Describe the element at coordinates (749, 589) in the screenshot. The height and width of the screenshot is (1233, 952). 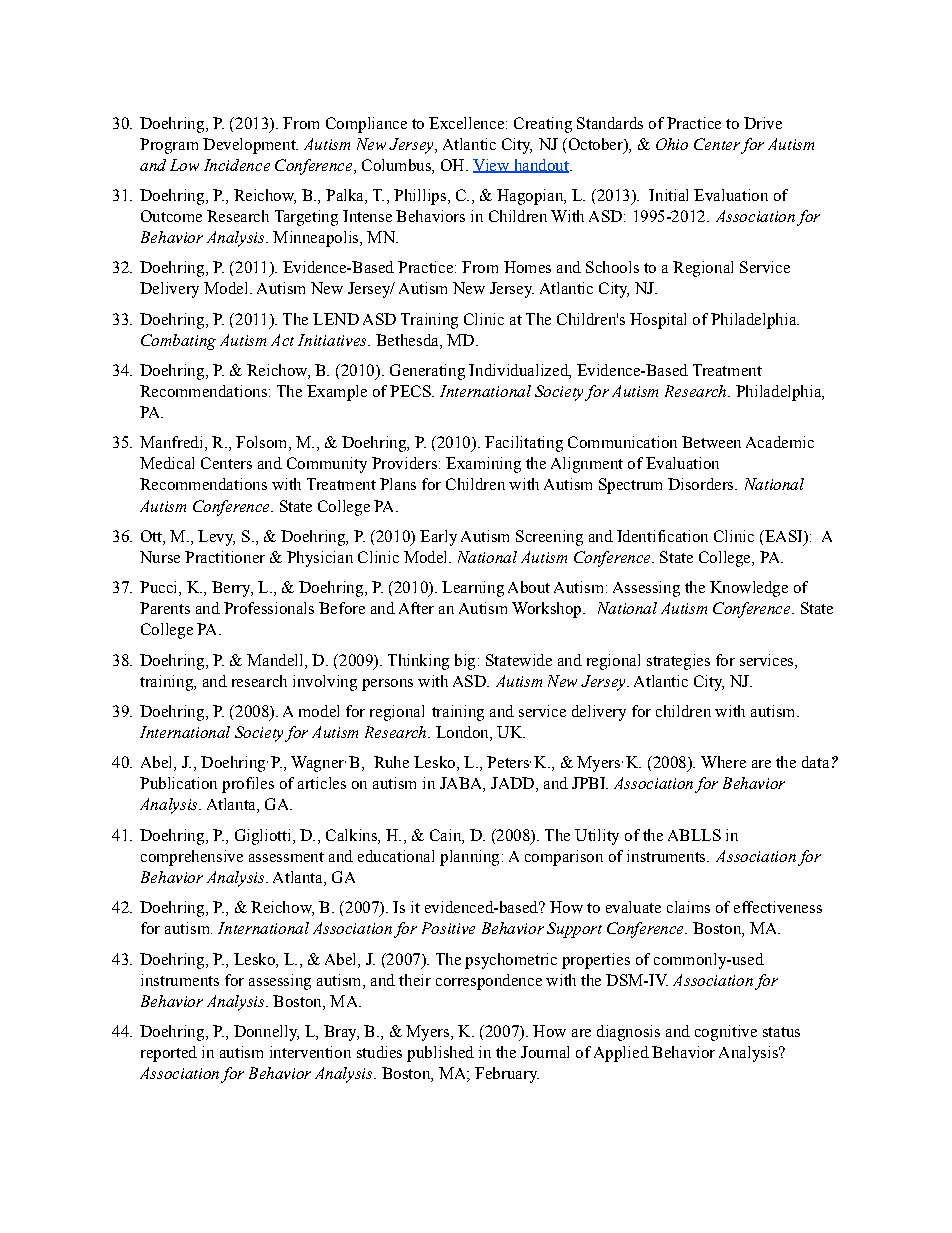
I see `Knowledge` at that location.
